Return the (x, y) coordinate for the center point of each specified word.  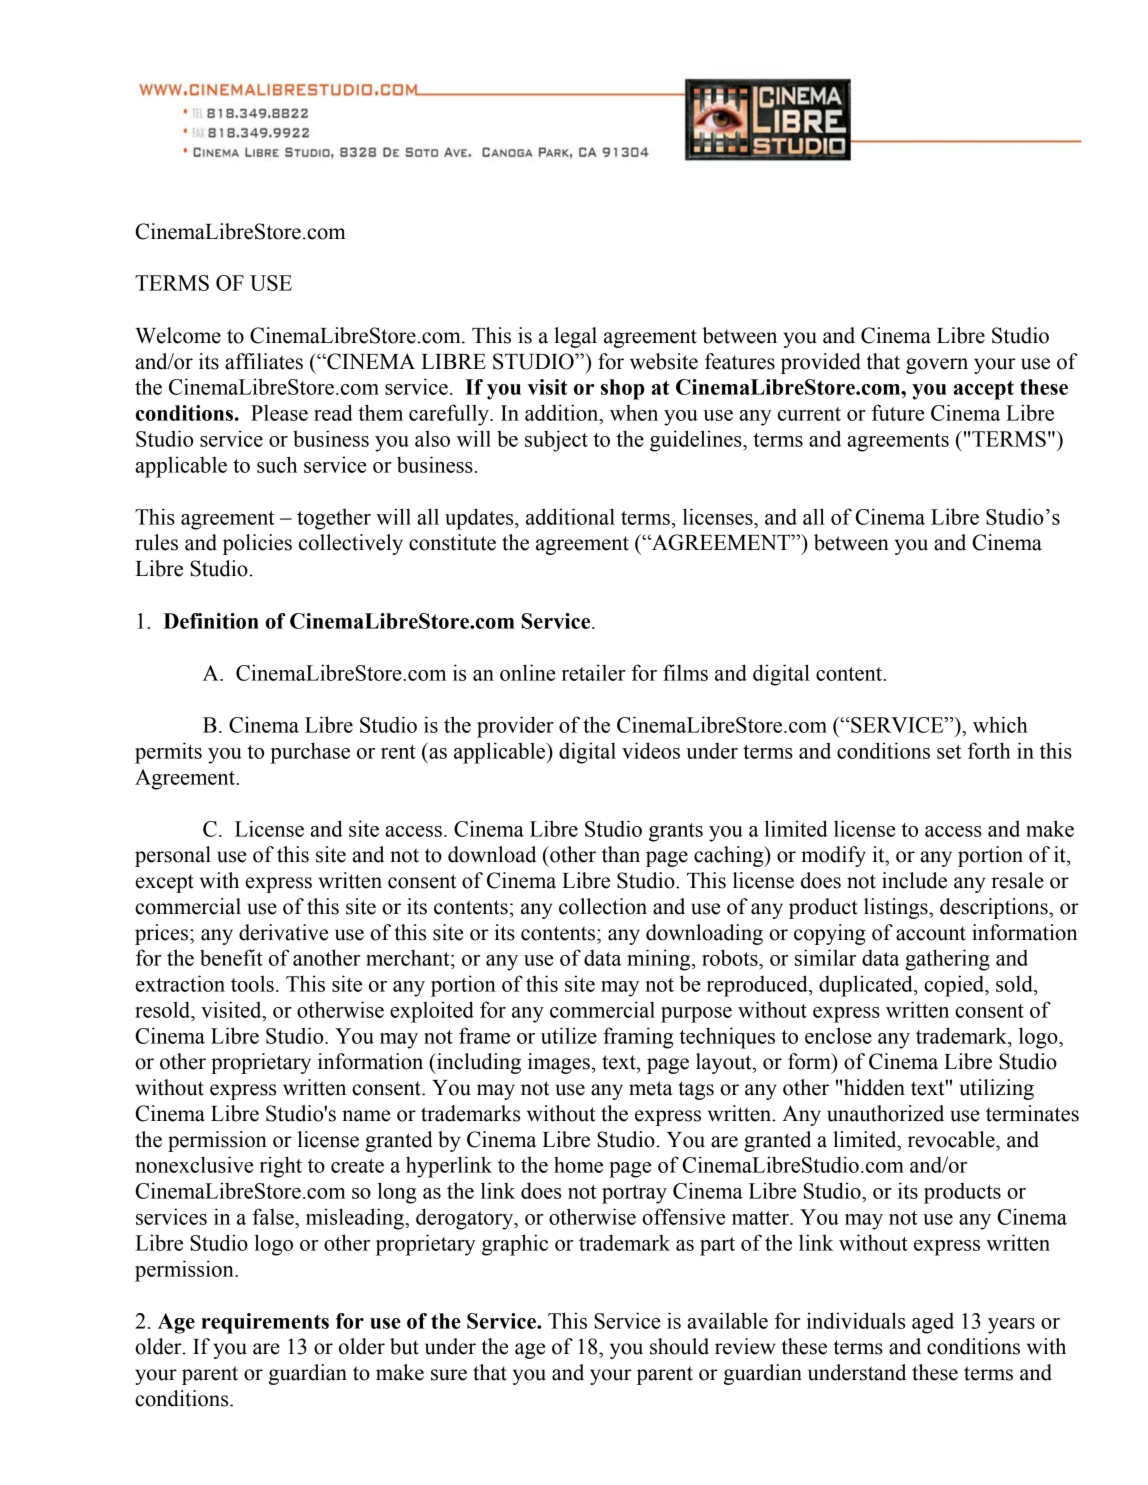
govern (937, 366)
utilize (569, 1035)
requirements (265, 1323)
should (679, 1346)
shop (623, 389)
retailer (593, 672)
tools (252, 983)
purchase (310, 753)
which (1000, 724)
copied (955, 986)
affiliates (264, 361)
